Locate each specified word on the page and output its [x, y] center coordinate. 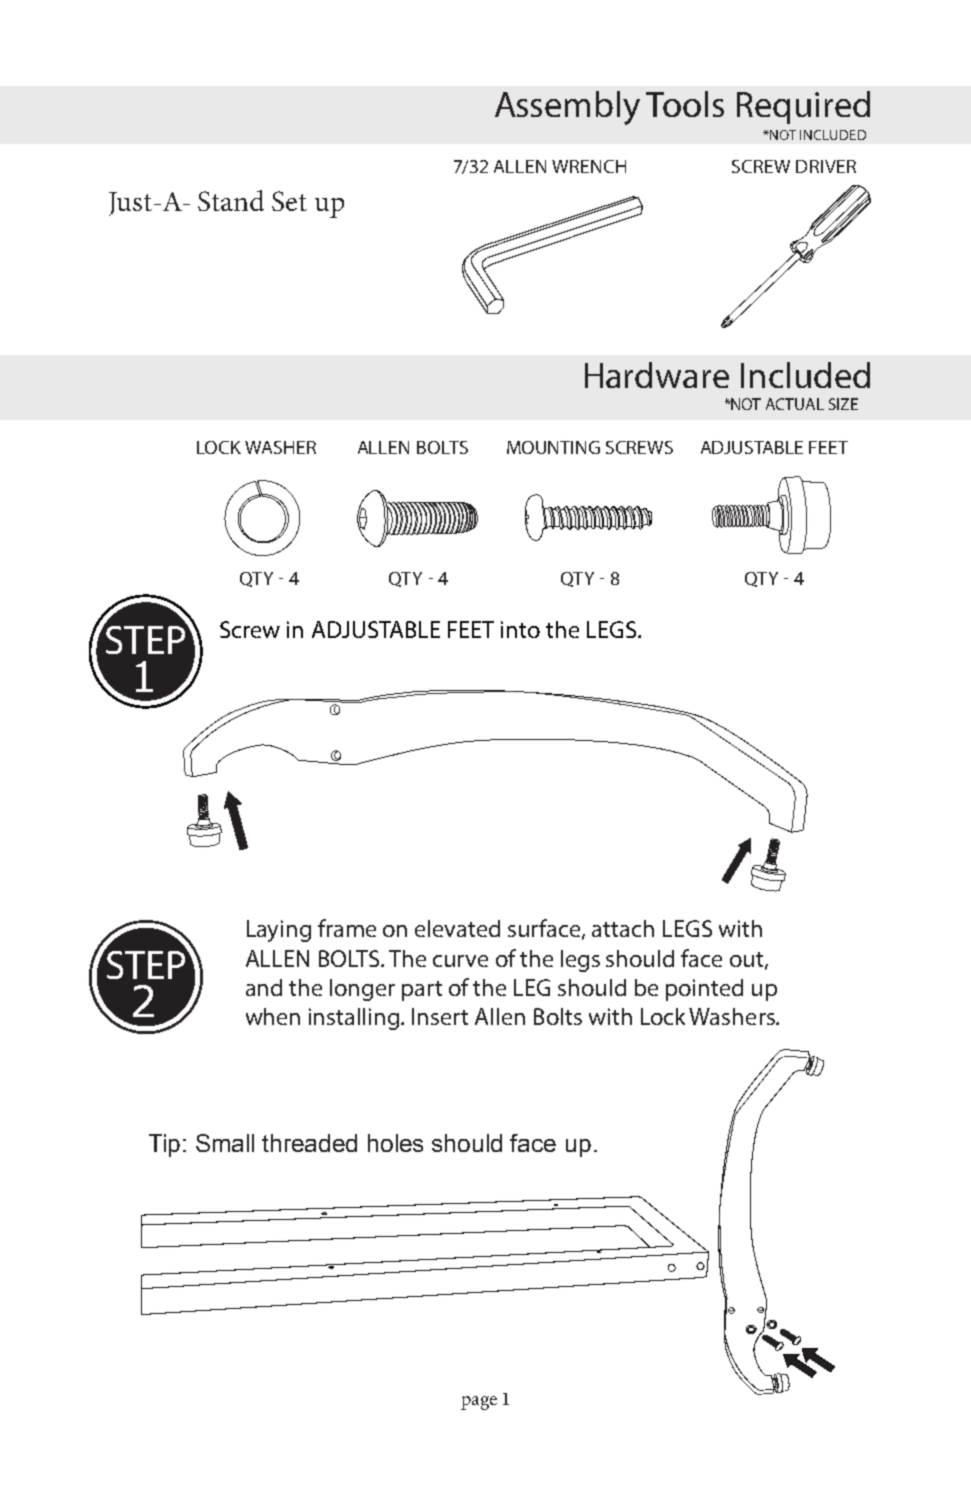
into [520, 629]
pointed [704, 990]
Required [803, 107]
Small [225, 1143]
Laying [279, 931]
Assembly [567, 108]
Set [289, 201]
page [479, 1403]
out [748, 960]
